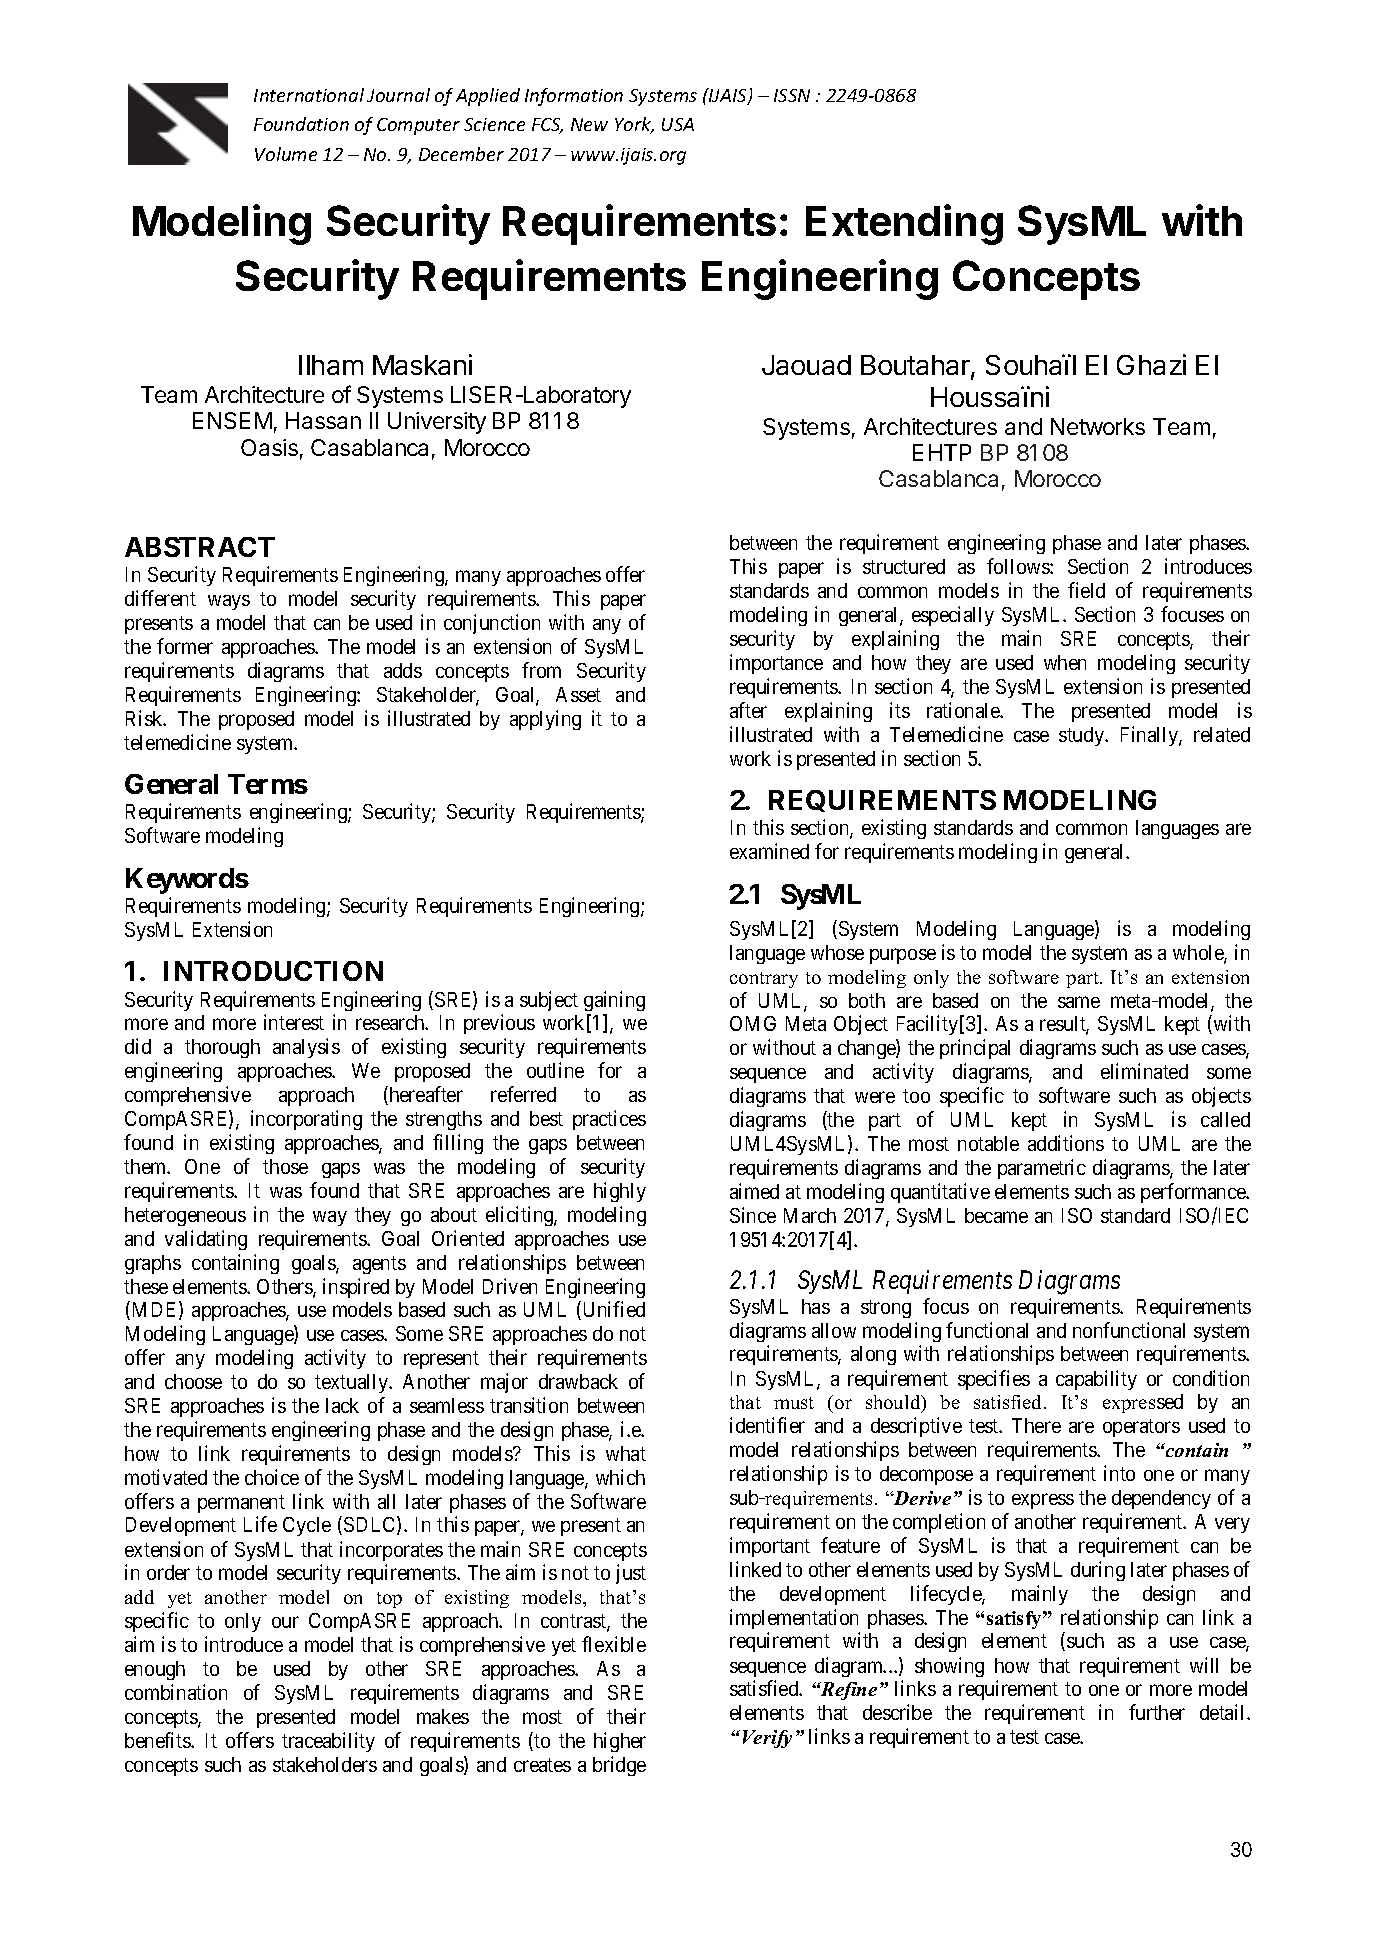 This page has height=1945, width=1376. What do you see at coordinates (764, 980) in the page?
I see `contrary` at bounding box center [764, 980].
